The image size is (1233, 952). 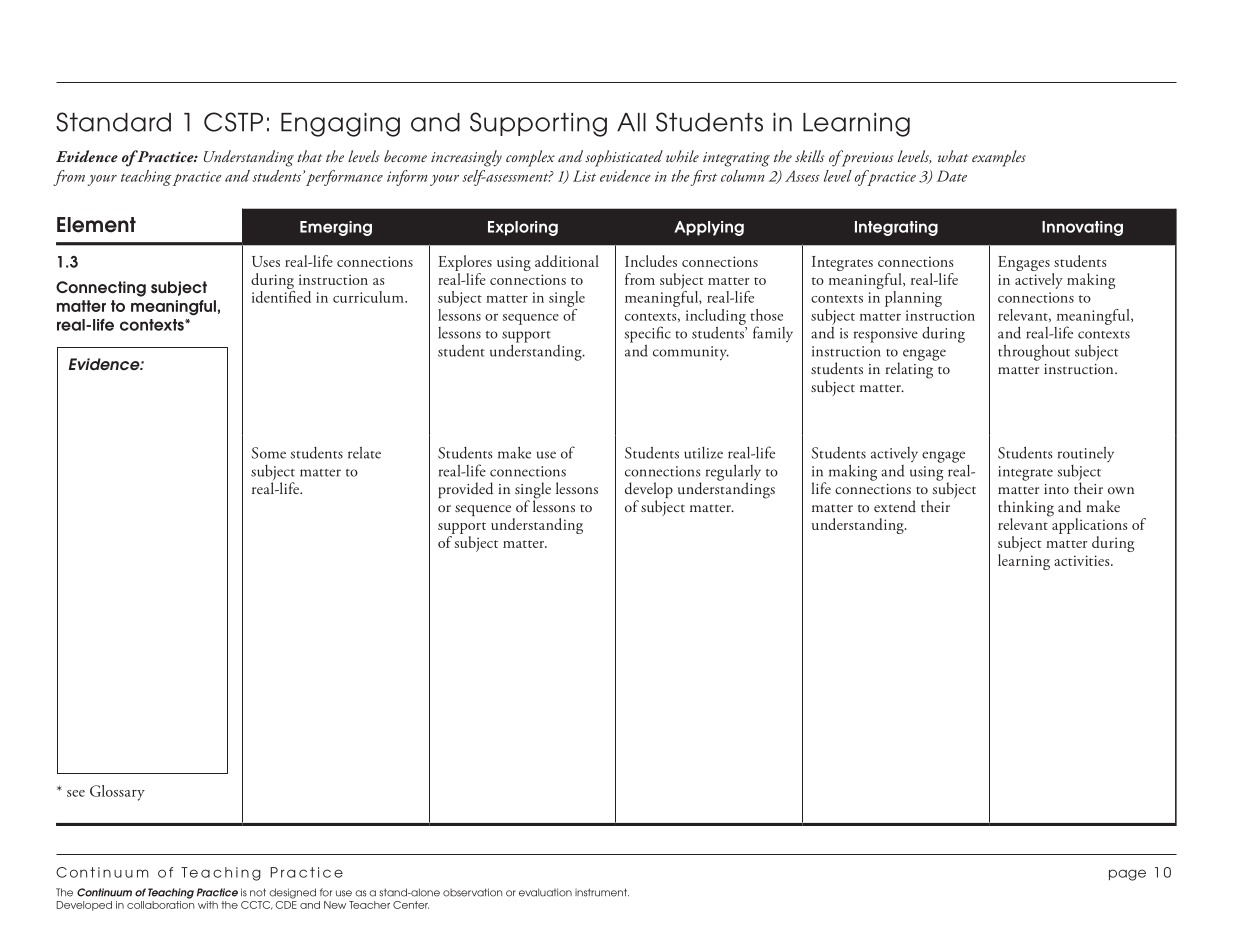 What do you see at coordinates (465, 490) in the screenshot?
I see `provided` at bounding box center [465, 490].
